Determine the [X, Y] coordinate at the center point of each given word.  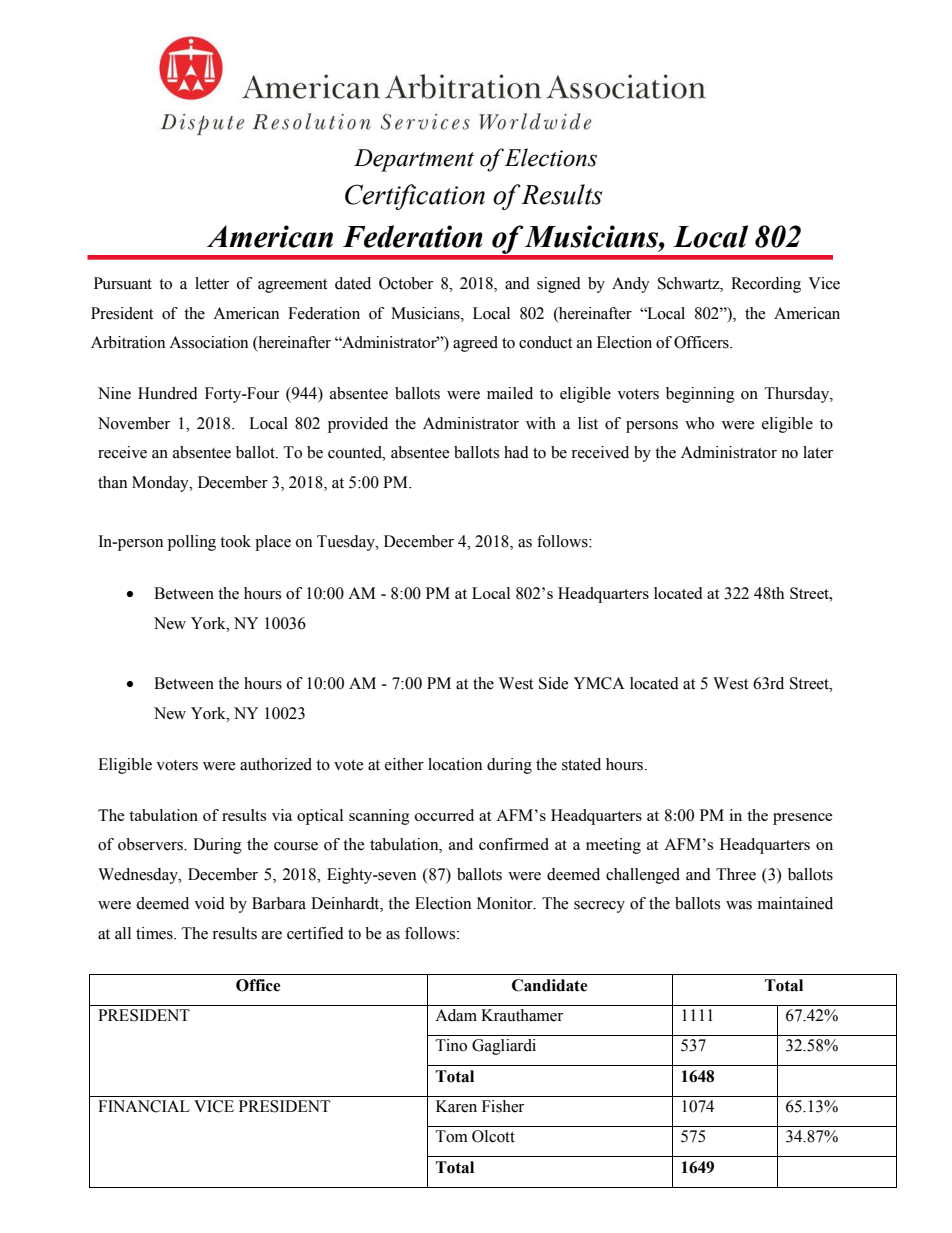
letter [212, 283]
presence [803, 819]
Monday [161, 484]
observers [151, 844]
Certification [415, 197]
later [818, 452]
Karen [456, 1106]
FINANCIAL [144, 1106]
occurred [444, 815]
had [516, 452]
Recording [766, 285]
